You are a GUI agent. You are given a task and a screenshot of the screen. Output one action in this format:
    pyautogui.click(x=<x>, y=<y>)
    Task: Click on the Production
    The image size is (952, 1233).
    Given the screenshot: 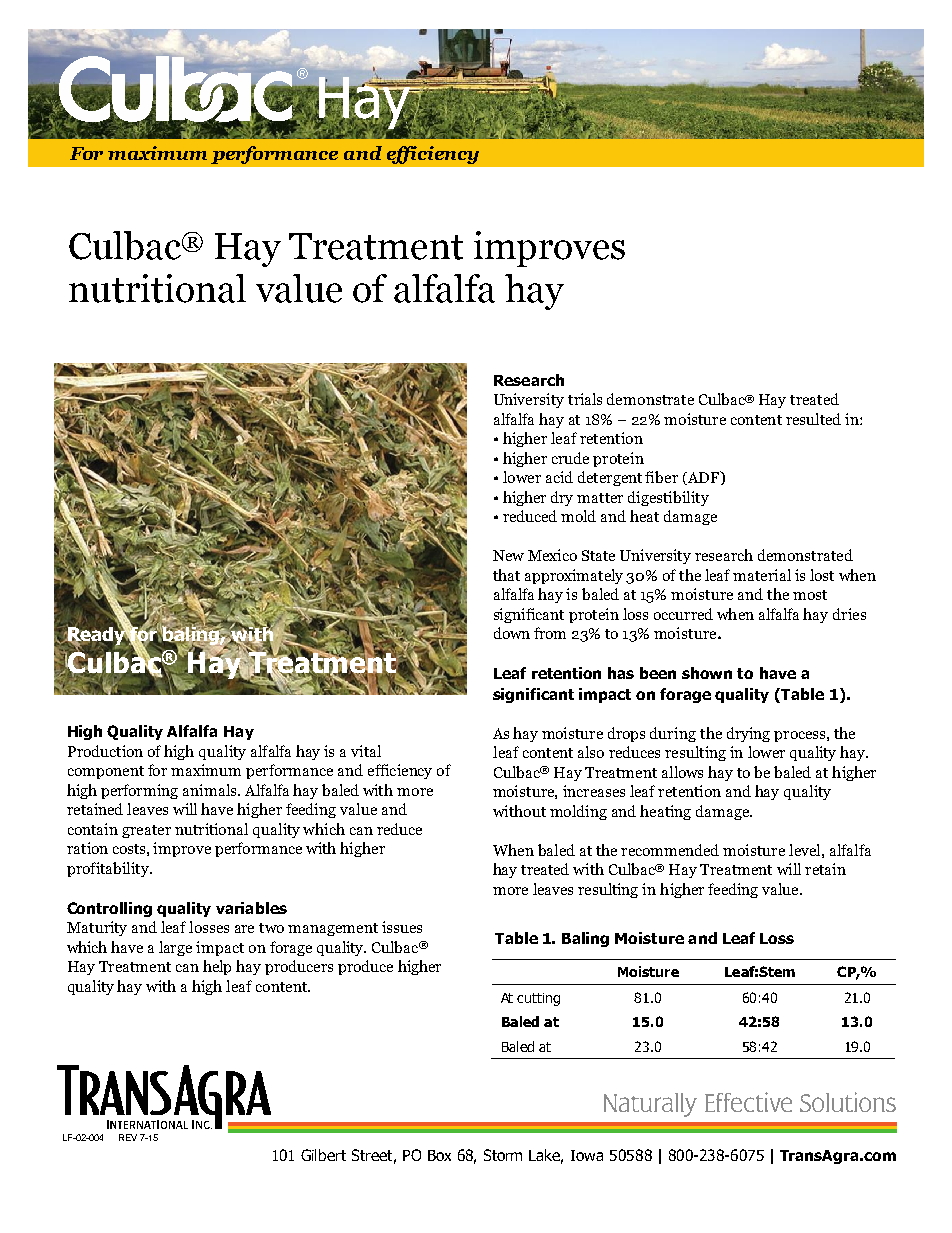 What is the action you would take?
    pyautogui.click(x=105, y=751)
